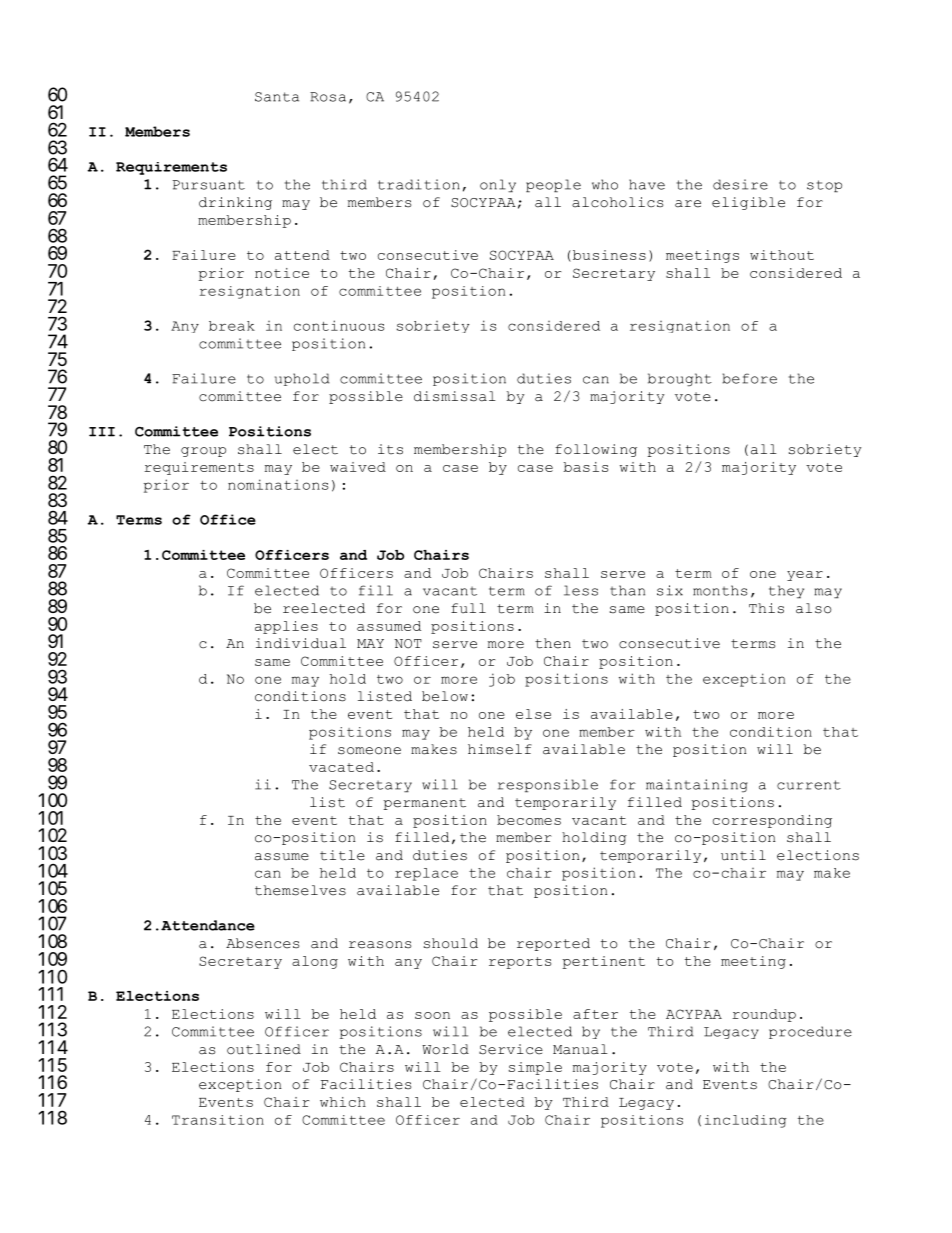 Image resolution: width=952 pixels, height=1233 pixels. Describe the element at coordinates (766, 608) in the image. I see `This` at that location.
